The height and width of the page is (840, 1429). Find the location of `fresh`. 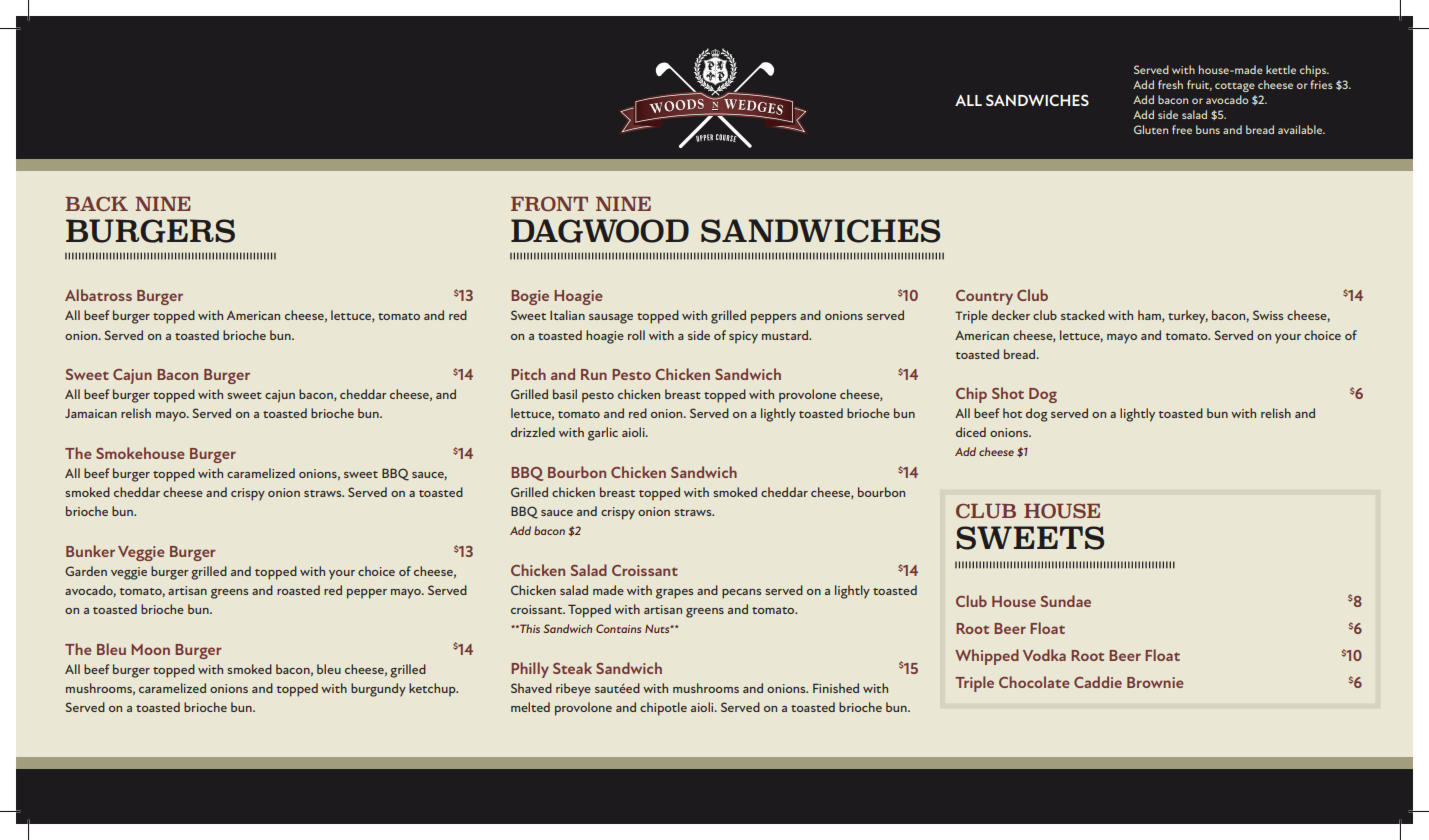

fresh is located at coordinates (1170, 84).
